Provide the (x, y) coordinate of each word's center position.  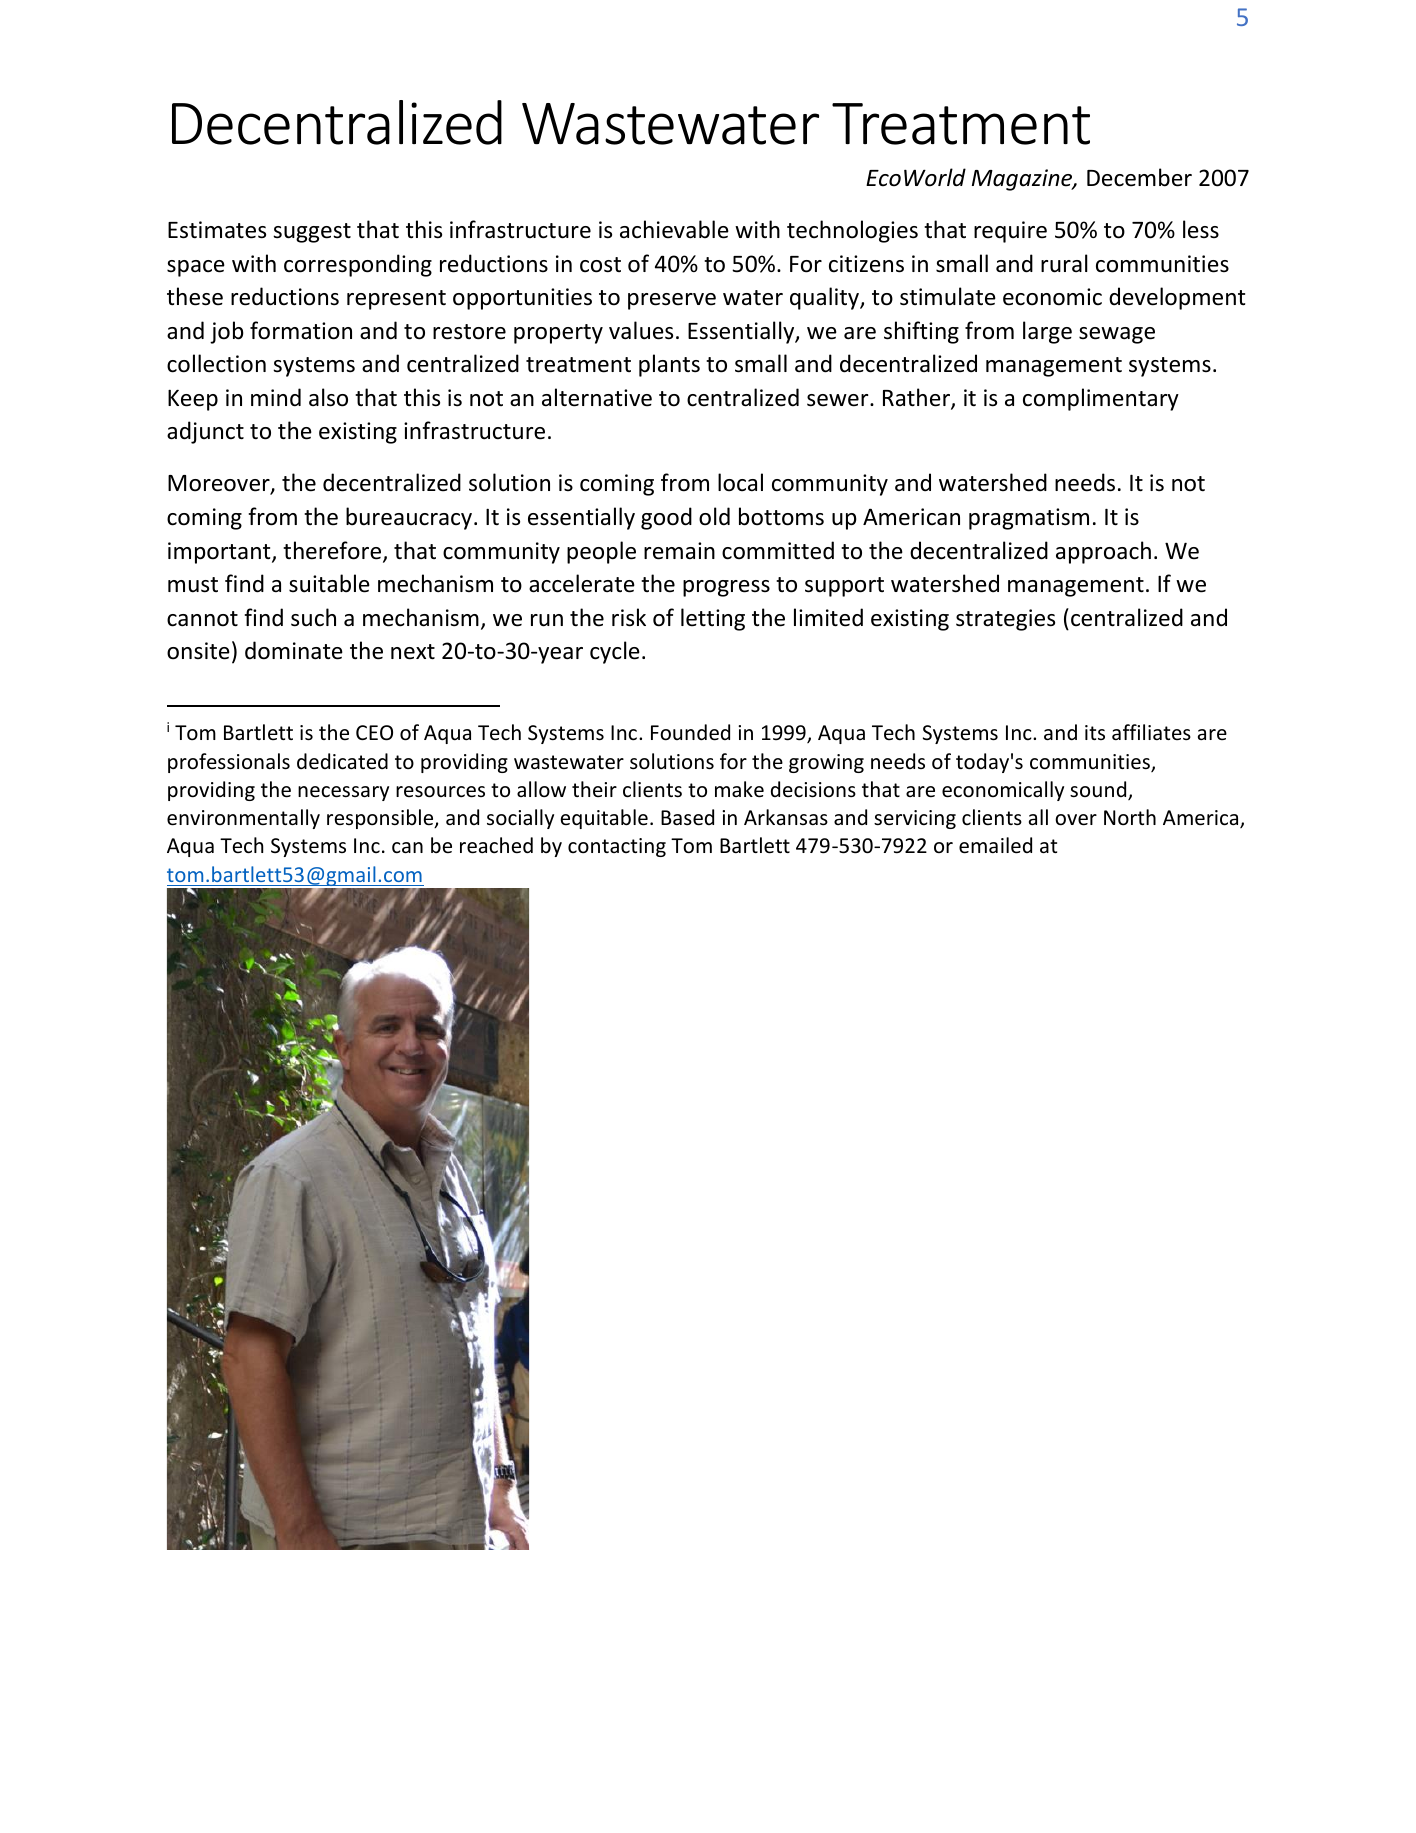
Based (687, 817)
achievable (674, 229)
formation (301, 330)
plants (669, 365)
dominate (294, 650)
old (714, 516)
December (1139, 177)
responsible (381, 819)
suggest (312, 233)
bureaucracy (409, 518)
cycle (615, 652)
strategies (1005, 620)
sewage (1117, 335)
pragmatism (1029, 519)
